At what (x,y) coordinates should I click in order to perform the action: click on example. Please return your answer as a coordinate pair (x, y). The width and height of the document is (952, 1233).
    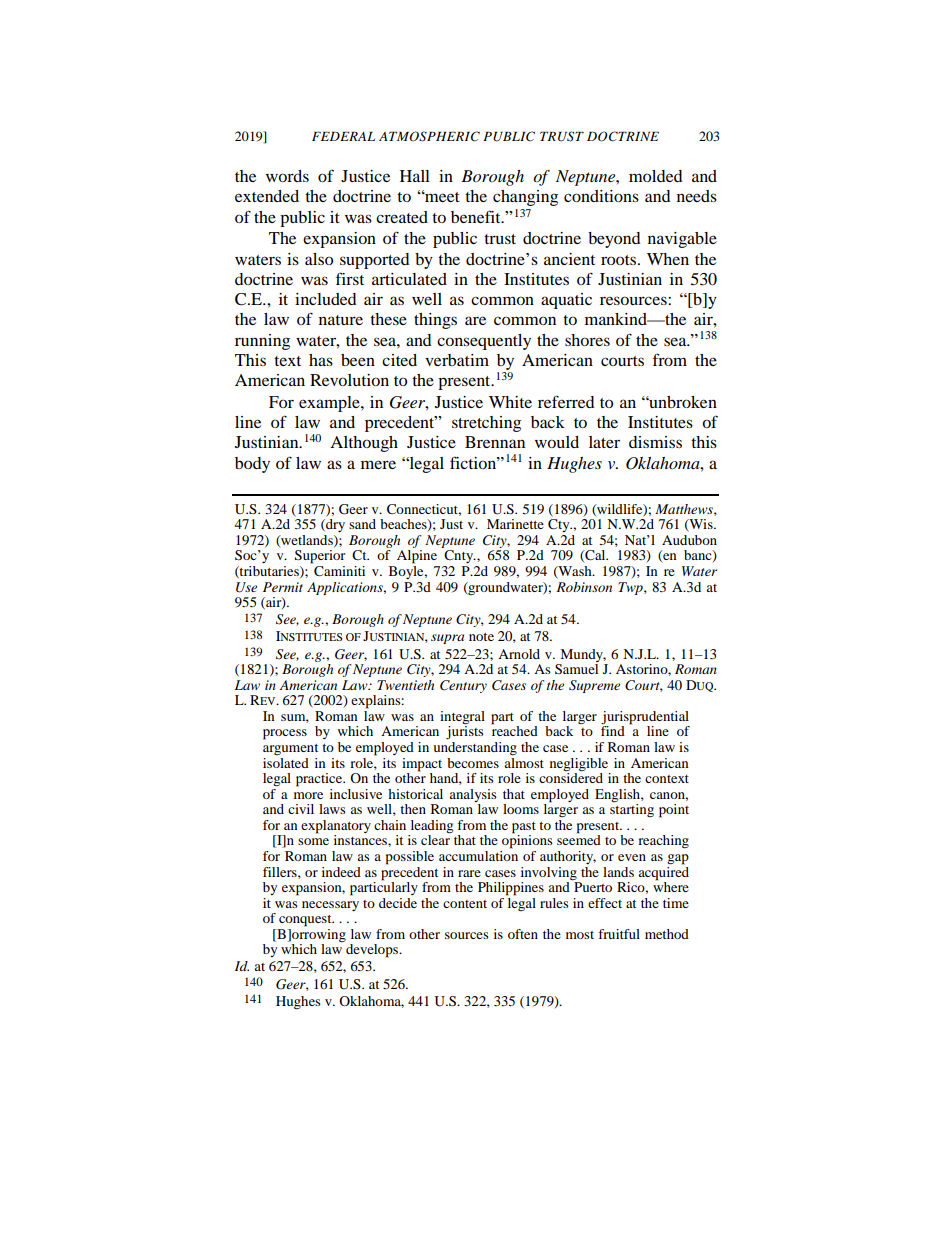
    Looking at the image, I should click on (330, 404).
